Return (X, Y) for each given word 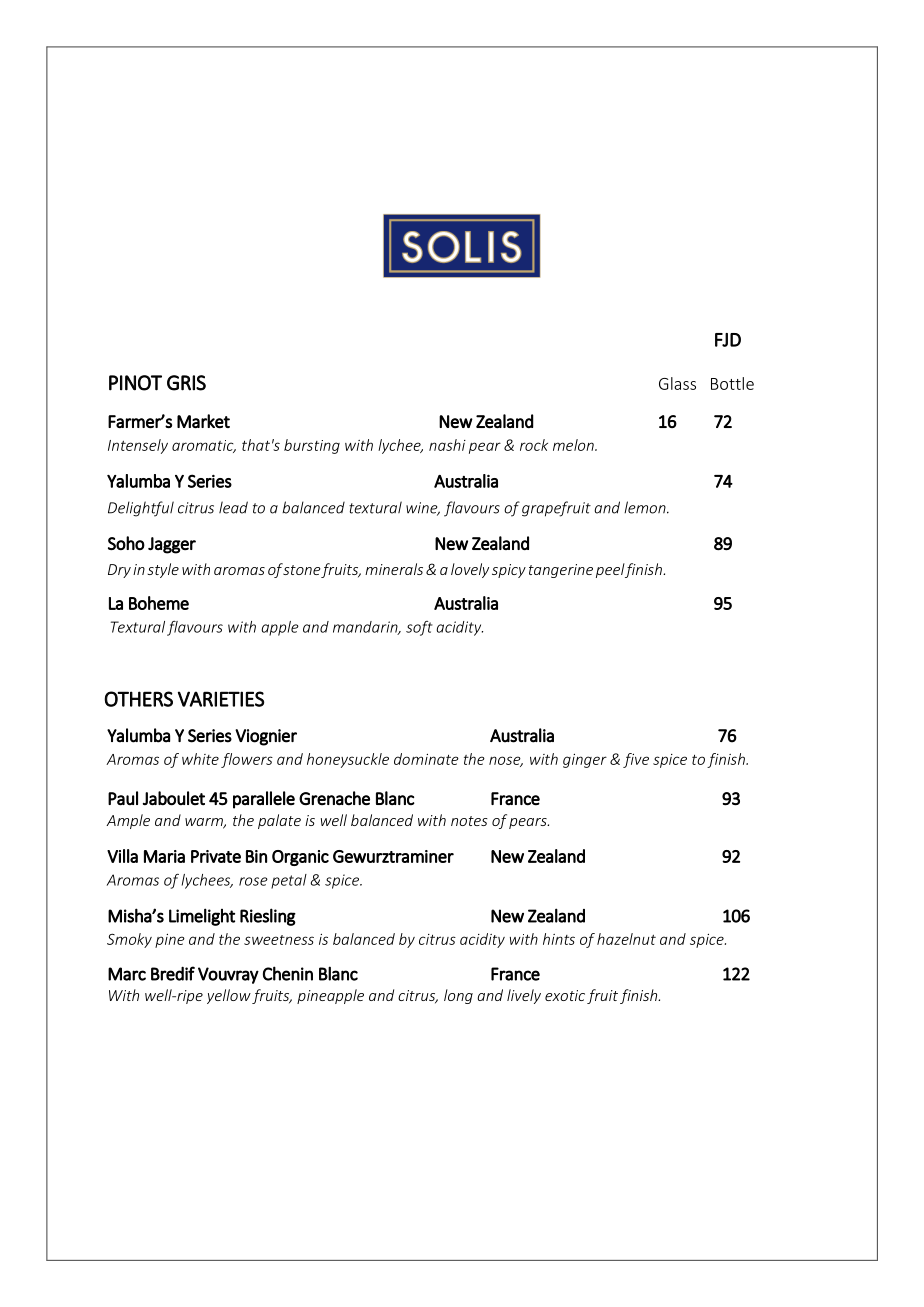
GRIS (186, 383)
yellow (229, 996)
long (458, 996)
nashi (447, 445)
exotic (565, 995)
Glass (677, 383)
